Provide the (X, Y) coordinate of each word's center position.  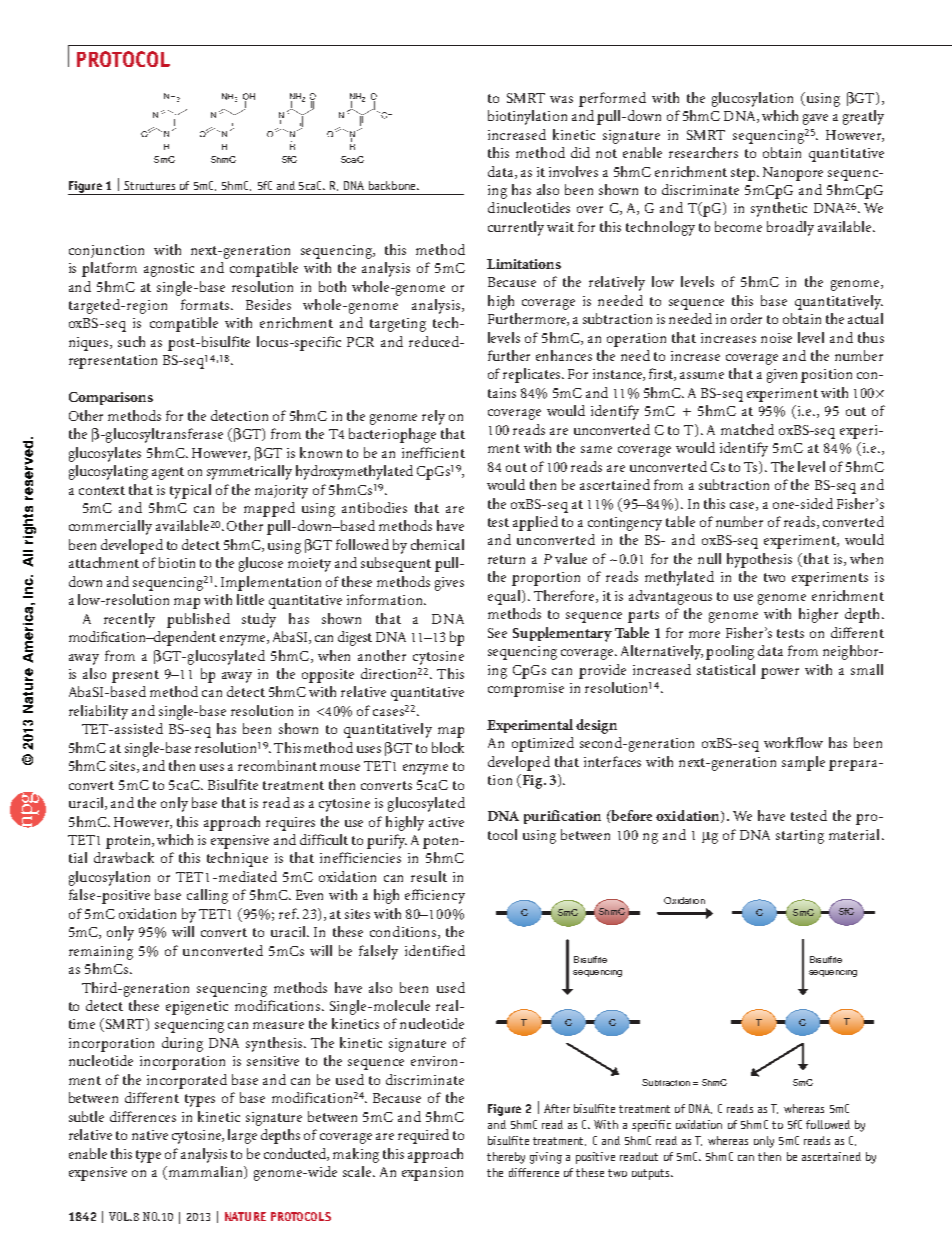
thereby (506, 1158)
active (446, 822)
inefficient (433, 452)
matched (747, 429)
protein (129, 842)
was (561, 99)
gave (815, 119)
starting (800, 837)
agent (168, 473)
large (242, 1136)
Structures (149, 185)
